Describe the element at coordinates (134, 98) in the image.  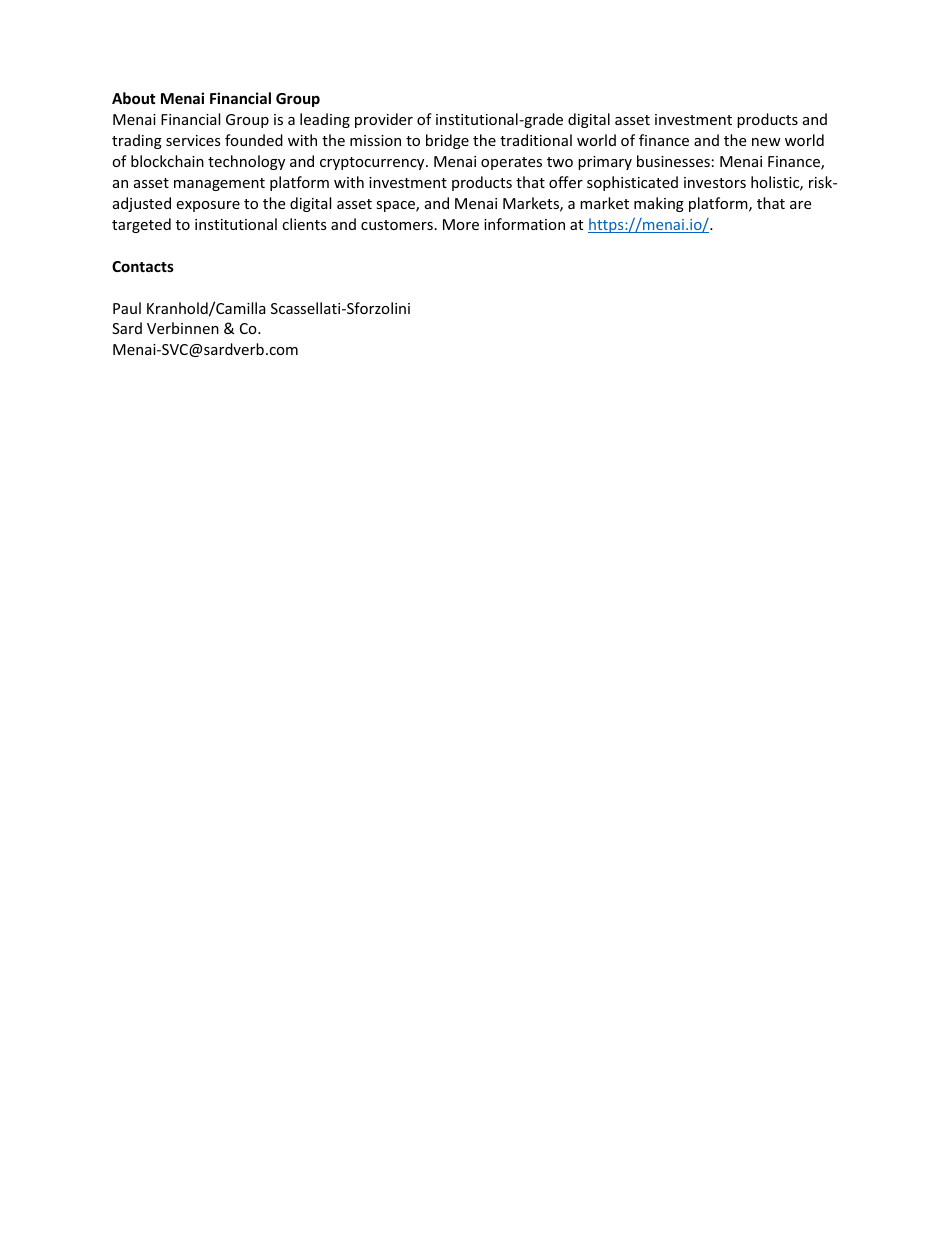
I see `About` at that location.
